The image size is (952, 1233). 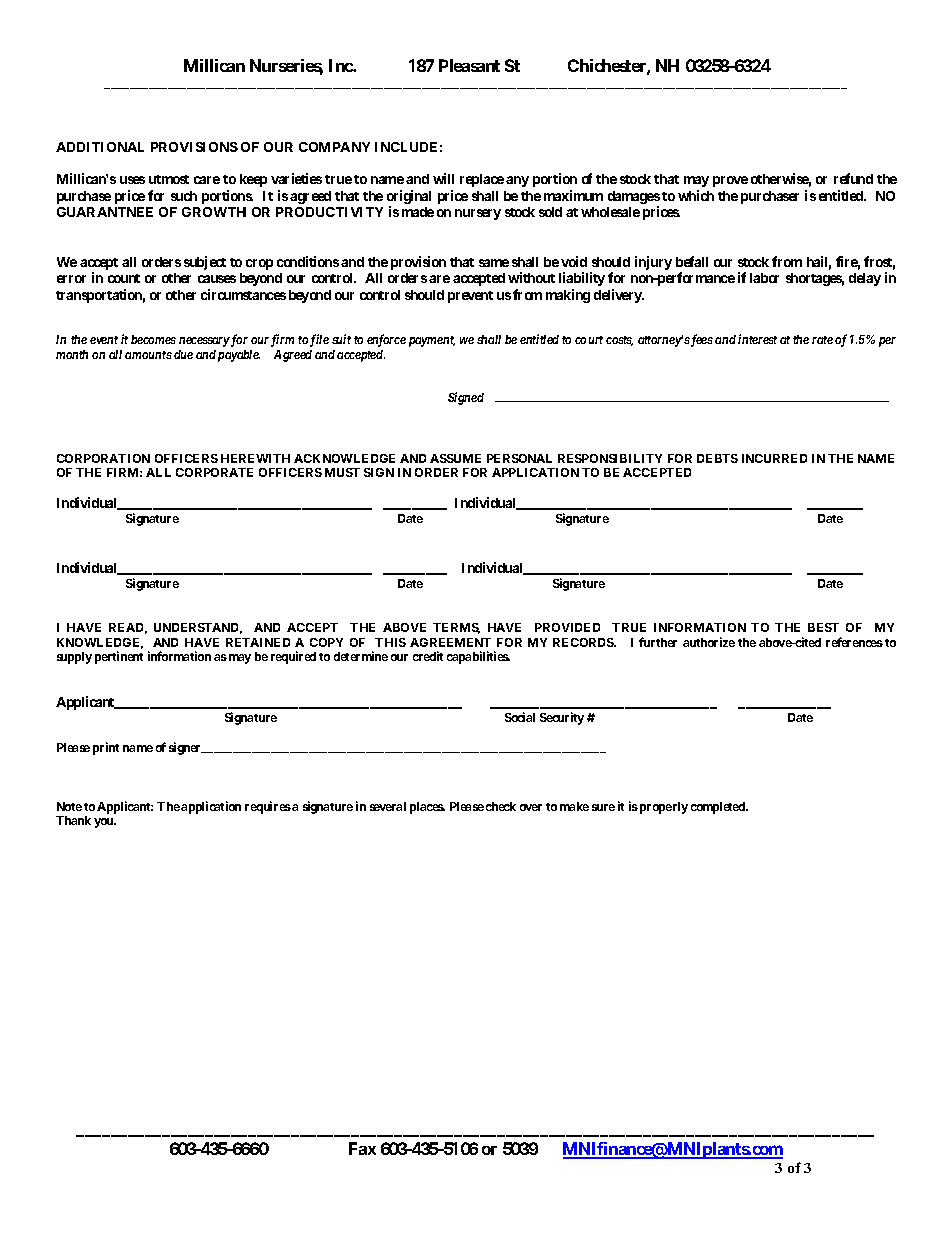 What do you see at coordinates (730, 181) in the document?
I see `prove` at bounding box center [730, 181].
